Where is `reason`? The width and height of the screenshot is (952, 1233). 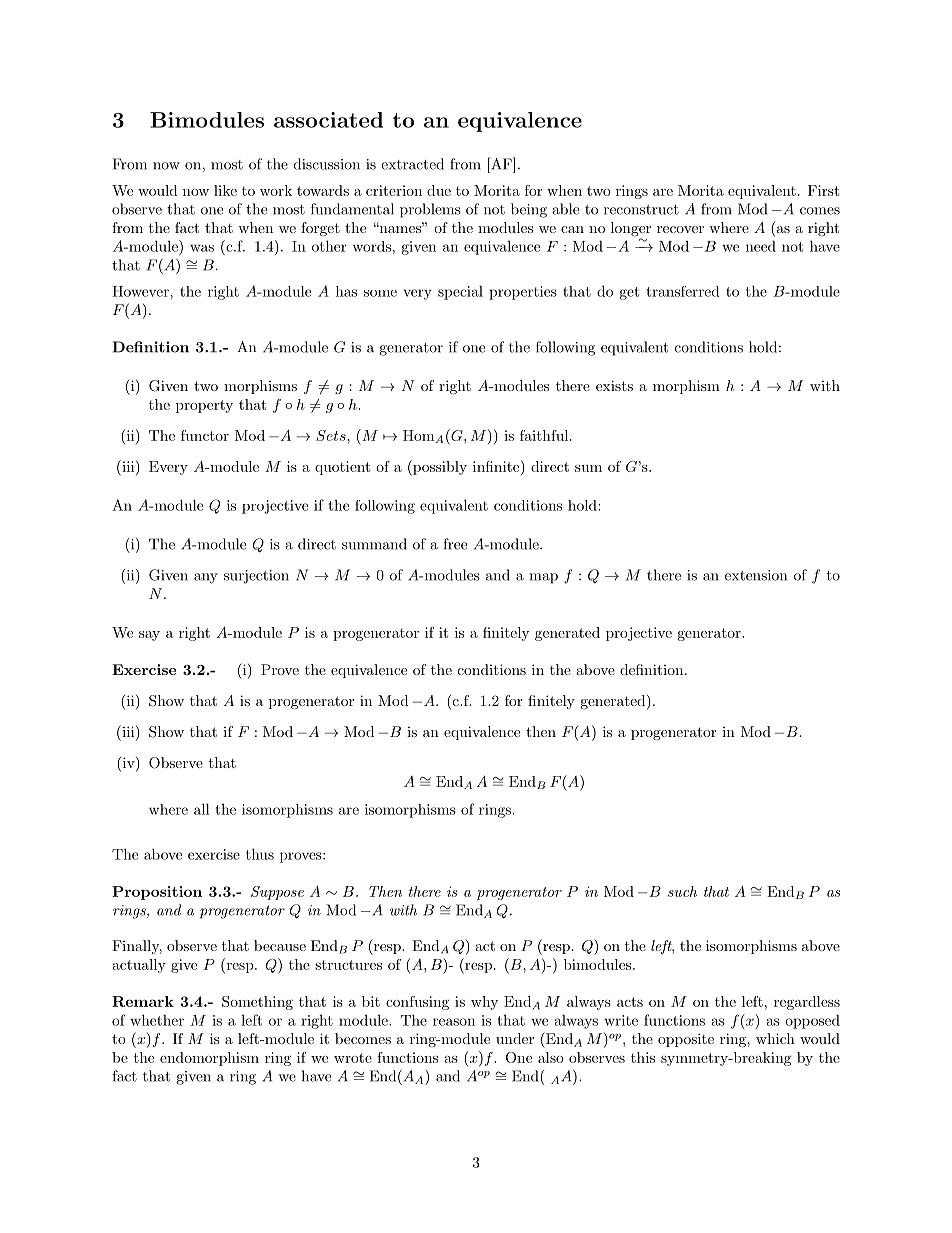 reason is located at coordinates (454, 1022).
